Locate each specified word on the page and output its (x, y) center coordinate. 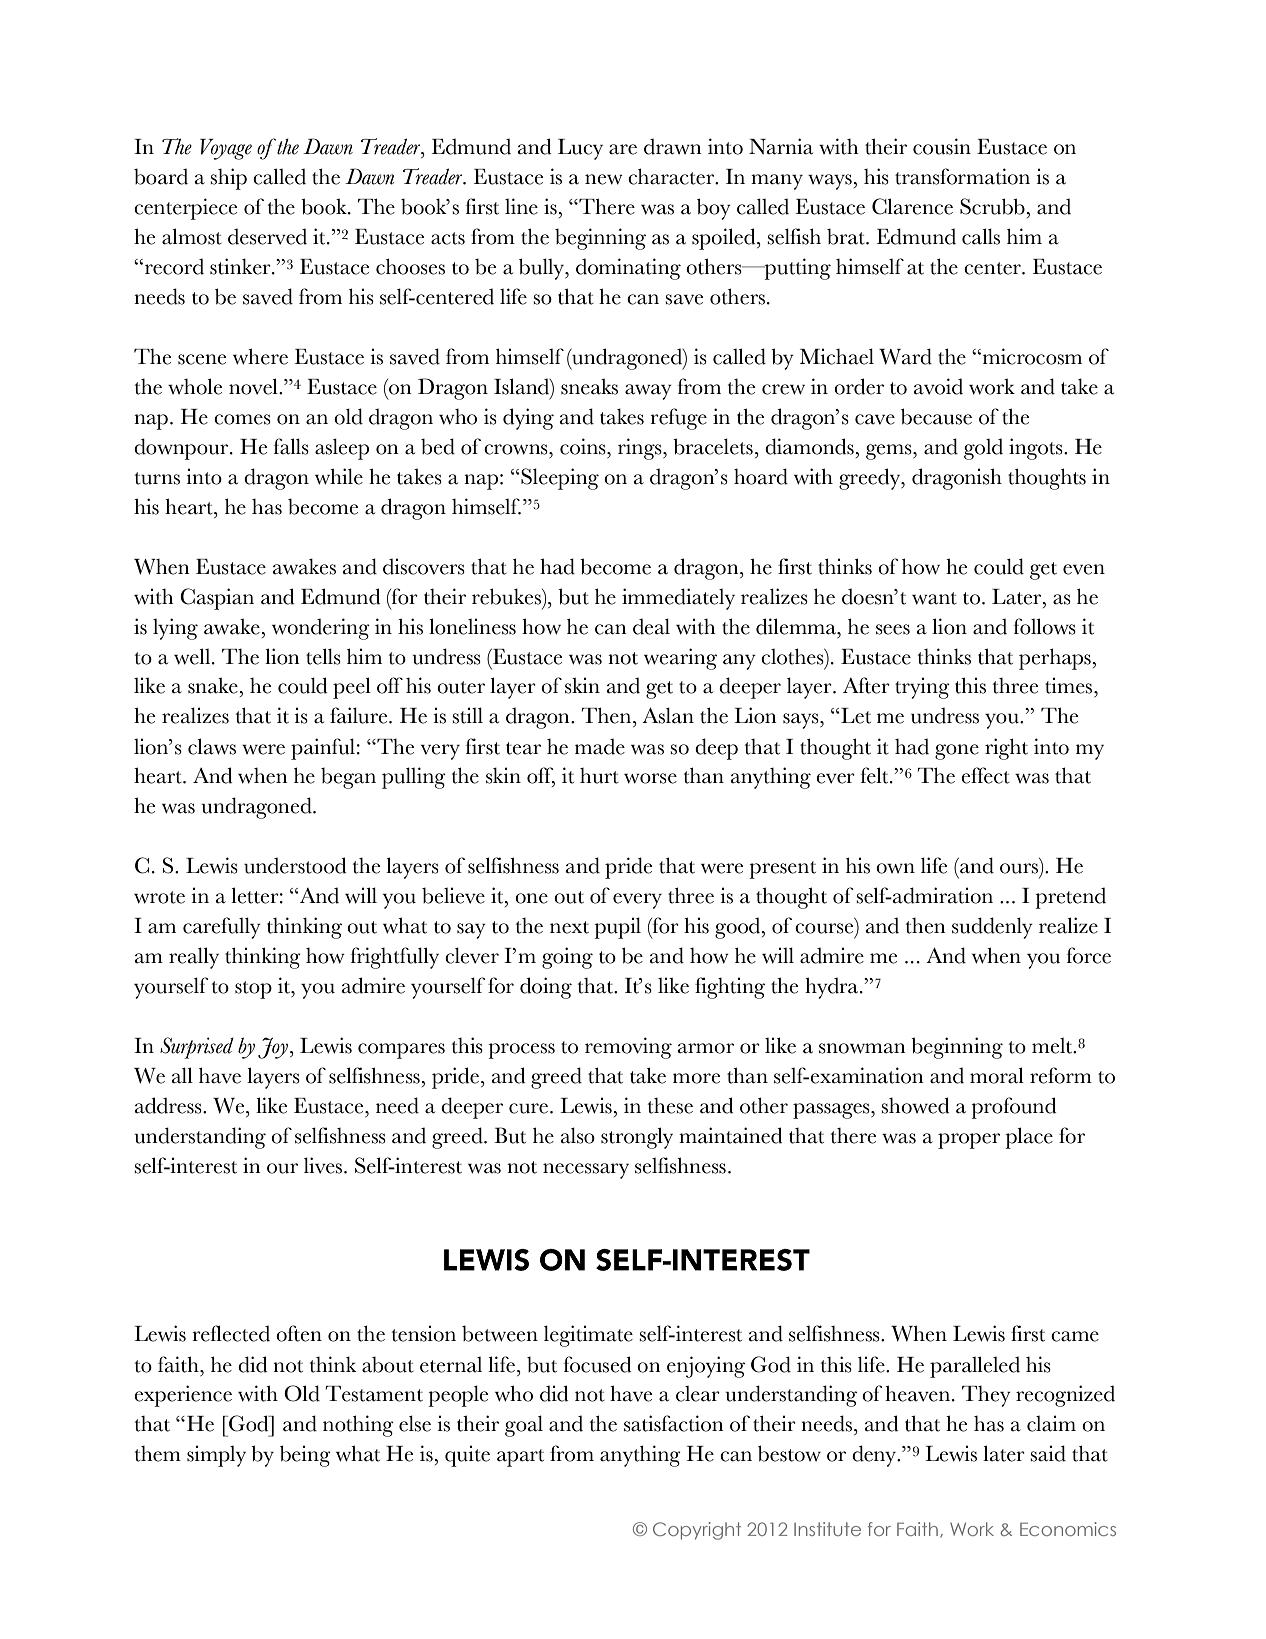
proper (969, 1141)
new (604, 179)
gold (983, 449)
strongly (637, 1138)
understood (295, 865)
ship (228, 179)
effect (985, 775)
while (339, 476)
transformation (962, 176)
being (305, 1456)
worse (650, 778)
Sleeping (559, 479)
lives (323, 1165)
